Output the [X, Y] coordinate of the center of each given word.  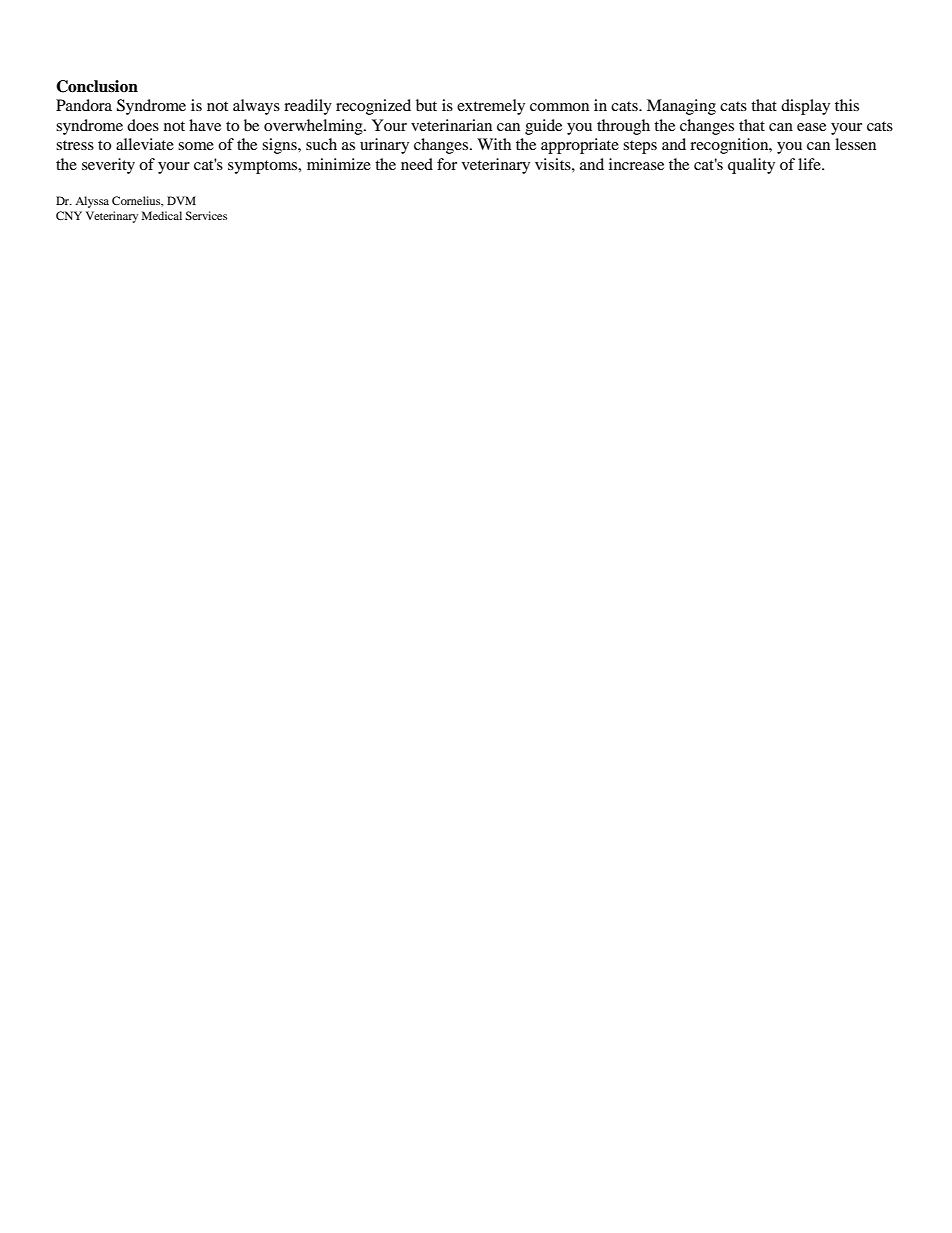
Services [206, 215]
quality [751, 166]
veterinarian [451, 125]
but [426, 105]
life [810, 164]
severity [108, 166]
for [447, 164]
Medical [162, 215]
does [143, 125]
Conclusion [97, 86]
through [623, 127]
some [196, 146]
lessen [855, 144]
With [494, 144]
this [847, 105]
